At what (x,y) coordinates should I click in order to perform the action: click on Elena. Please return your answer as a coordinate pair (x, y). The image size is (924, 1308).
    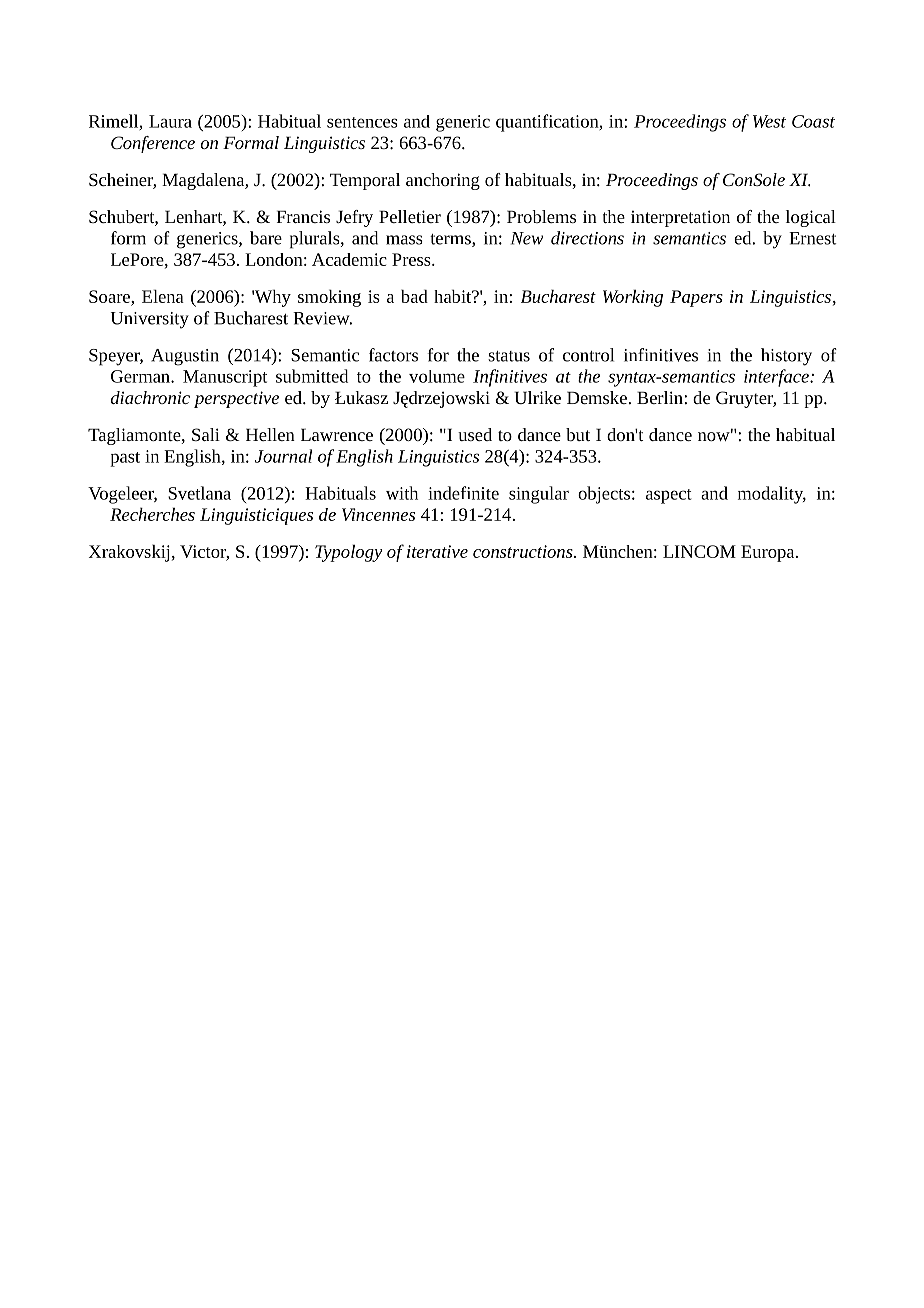
    Looking at the image, I should click on (163, 296).
